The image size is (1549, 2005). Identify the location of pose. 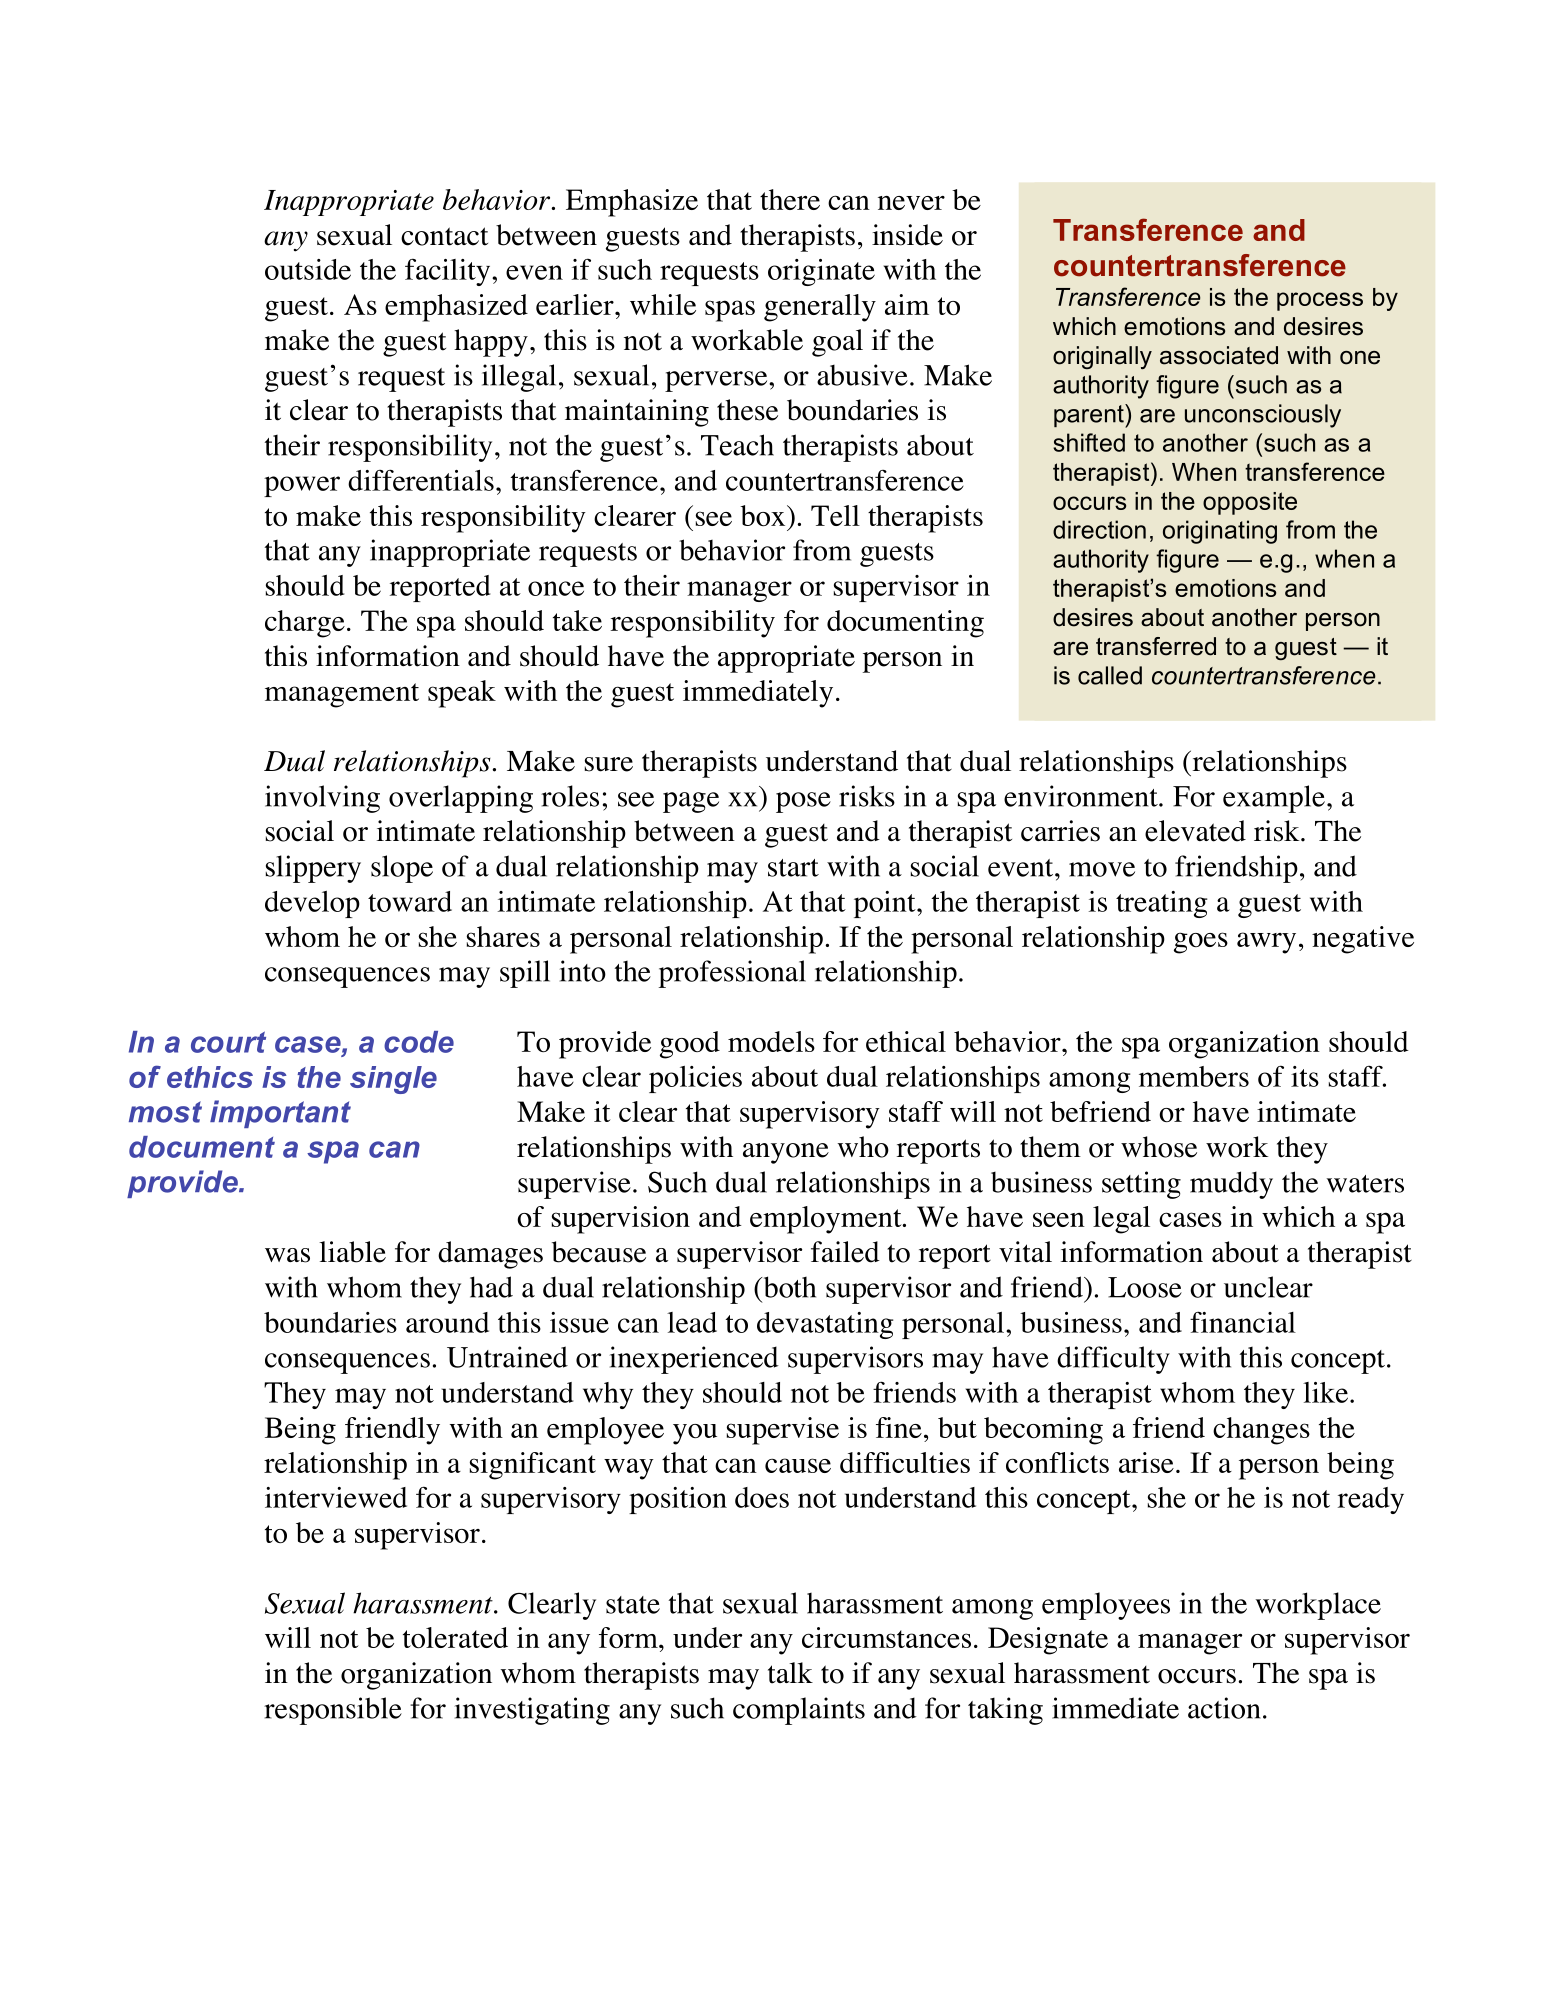
(803, 802).
